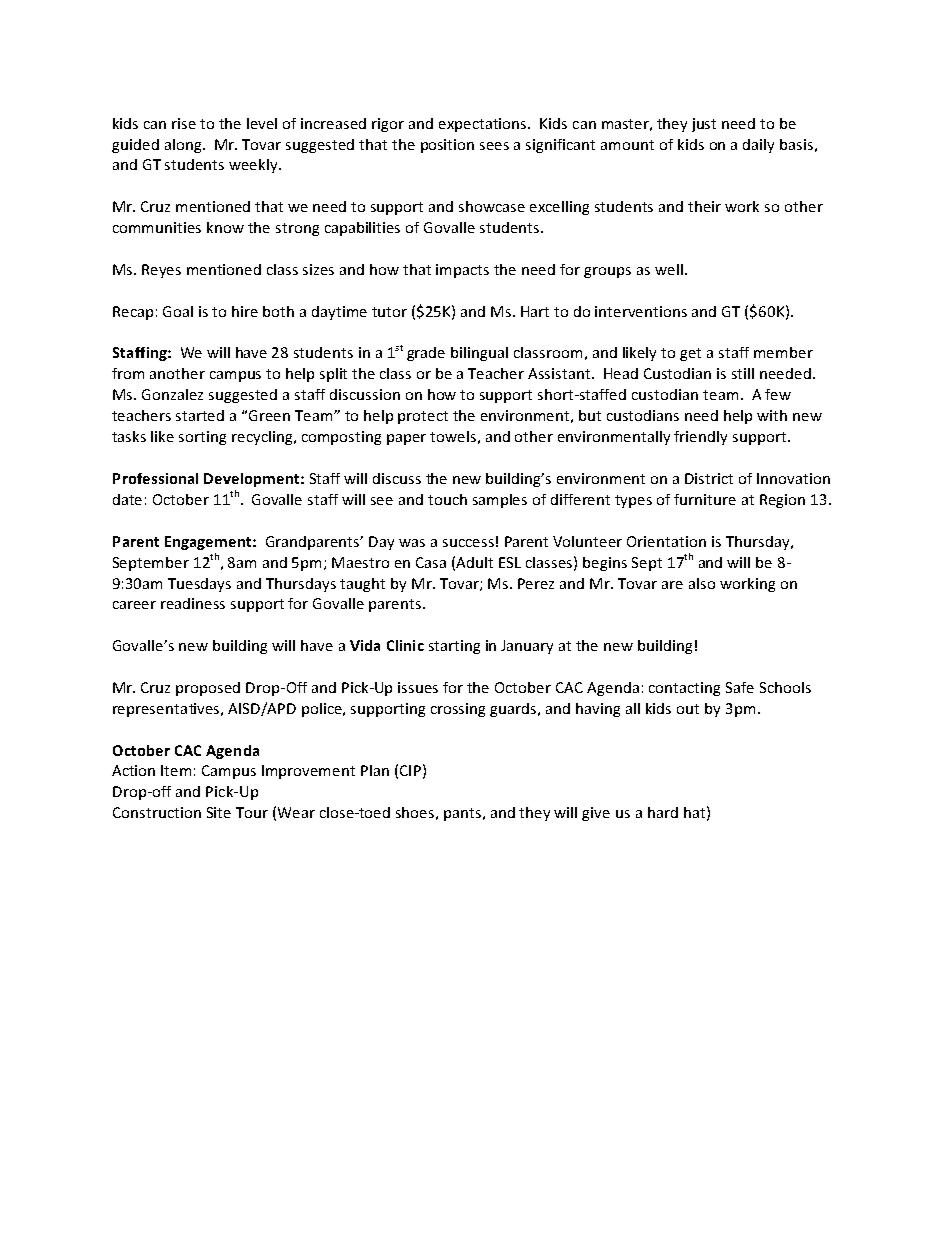 This page has width=952, height=1233. What do you see at coordinates (772, 415) in the page?
I see `with` at bounding box center [772, 415].
